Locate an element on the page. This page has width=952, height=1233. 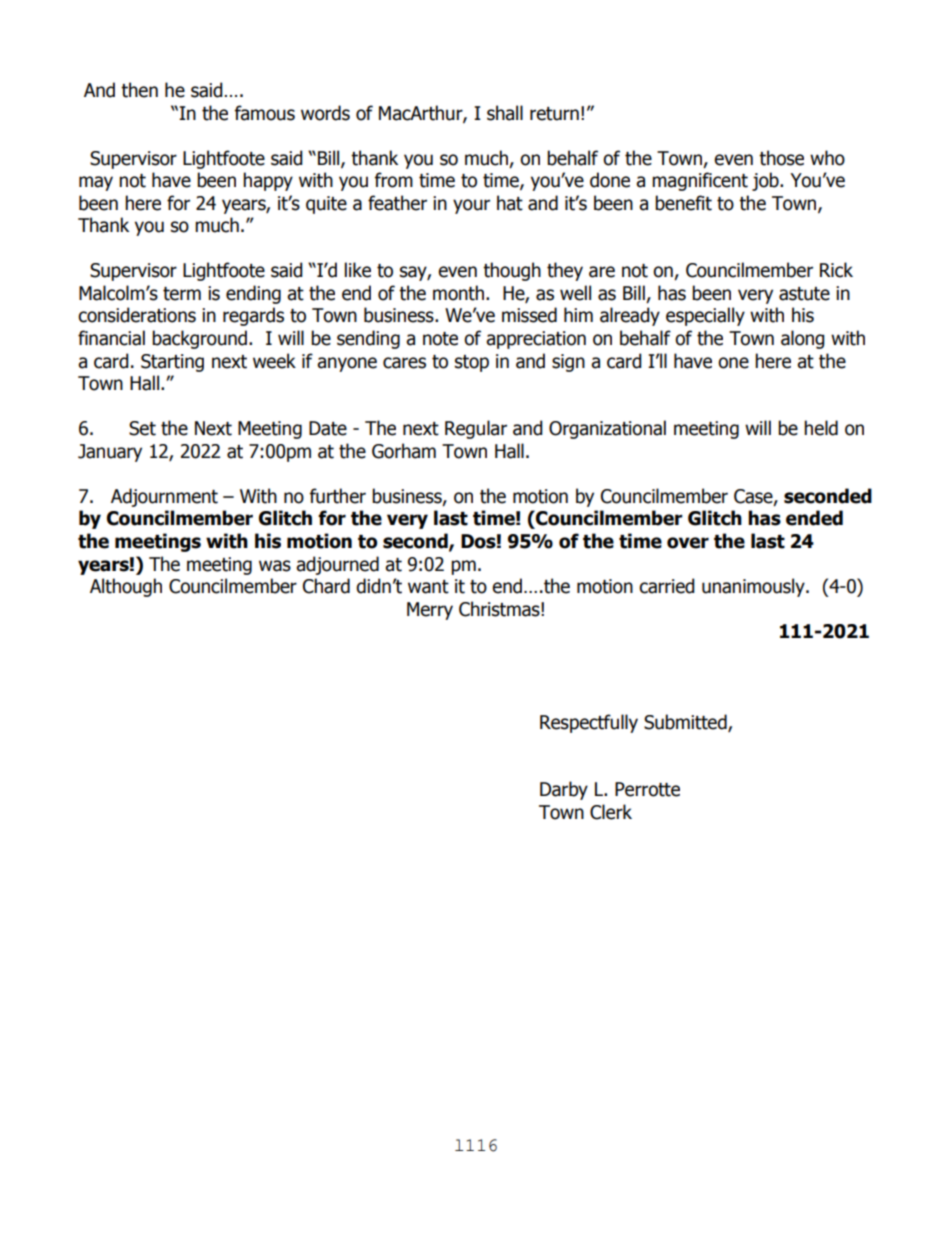
Darby is located at coordinates (564, 790).
